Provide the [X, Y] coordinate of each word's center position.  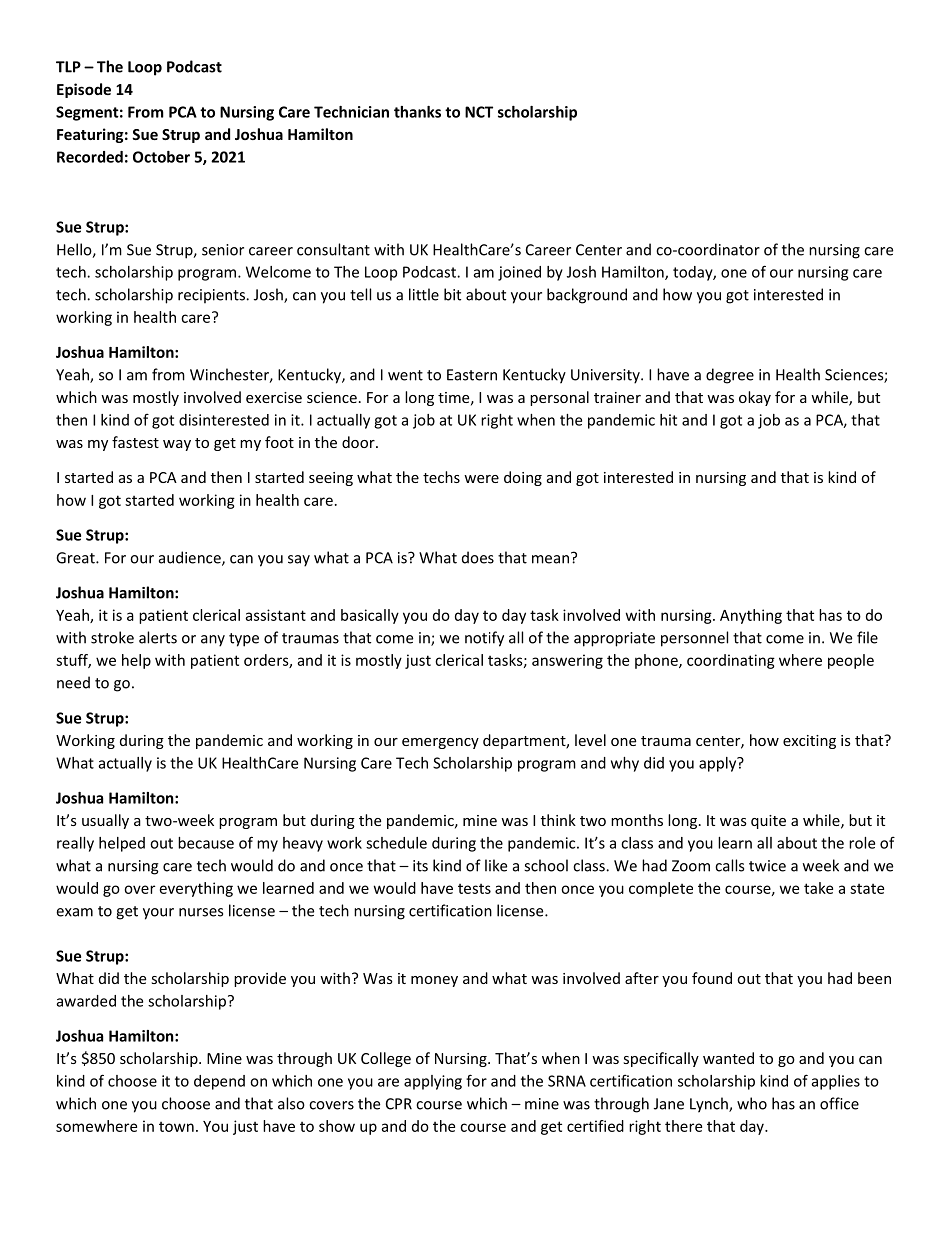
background [587, 296]
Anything [751, 616]
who [752, 1103]
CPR [399, 1104]
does [478, 557]
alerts [158, 637]
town [176, 1127]
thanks [417, 112]
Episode [84, 90]
